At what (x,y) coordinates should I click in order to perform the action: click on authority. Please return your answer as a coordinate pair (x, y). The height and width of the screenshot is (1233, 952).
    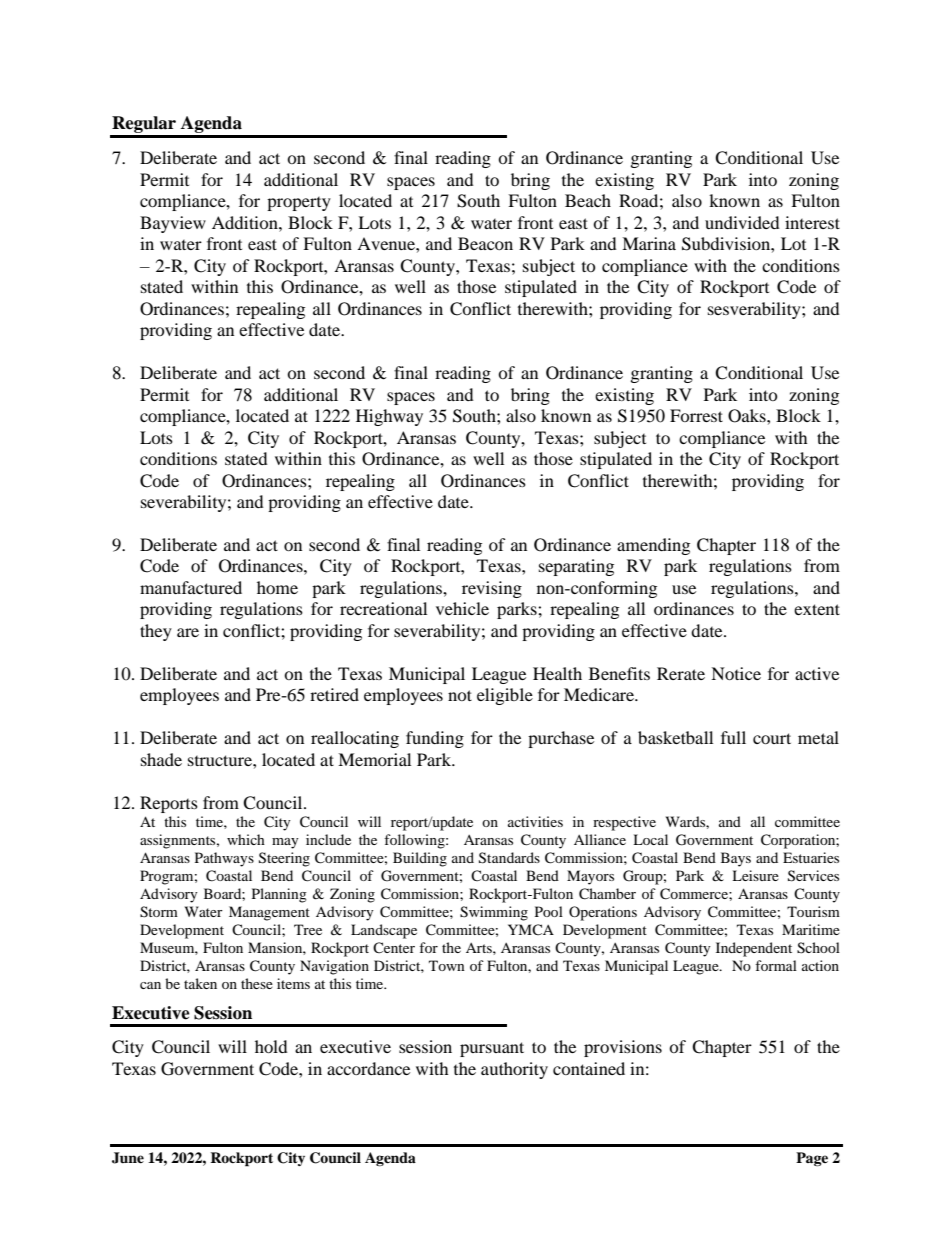
    Looking at the image, I should click on (514, 1070).
